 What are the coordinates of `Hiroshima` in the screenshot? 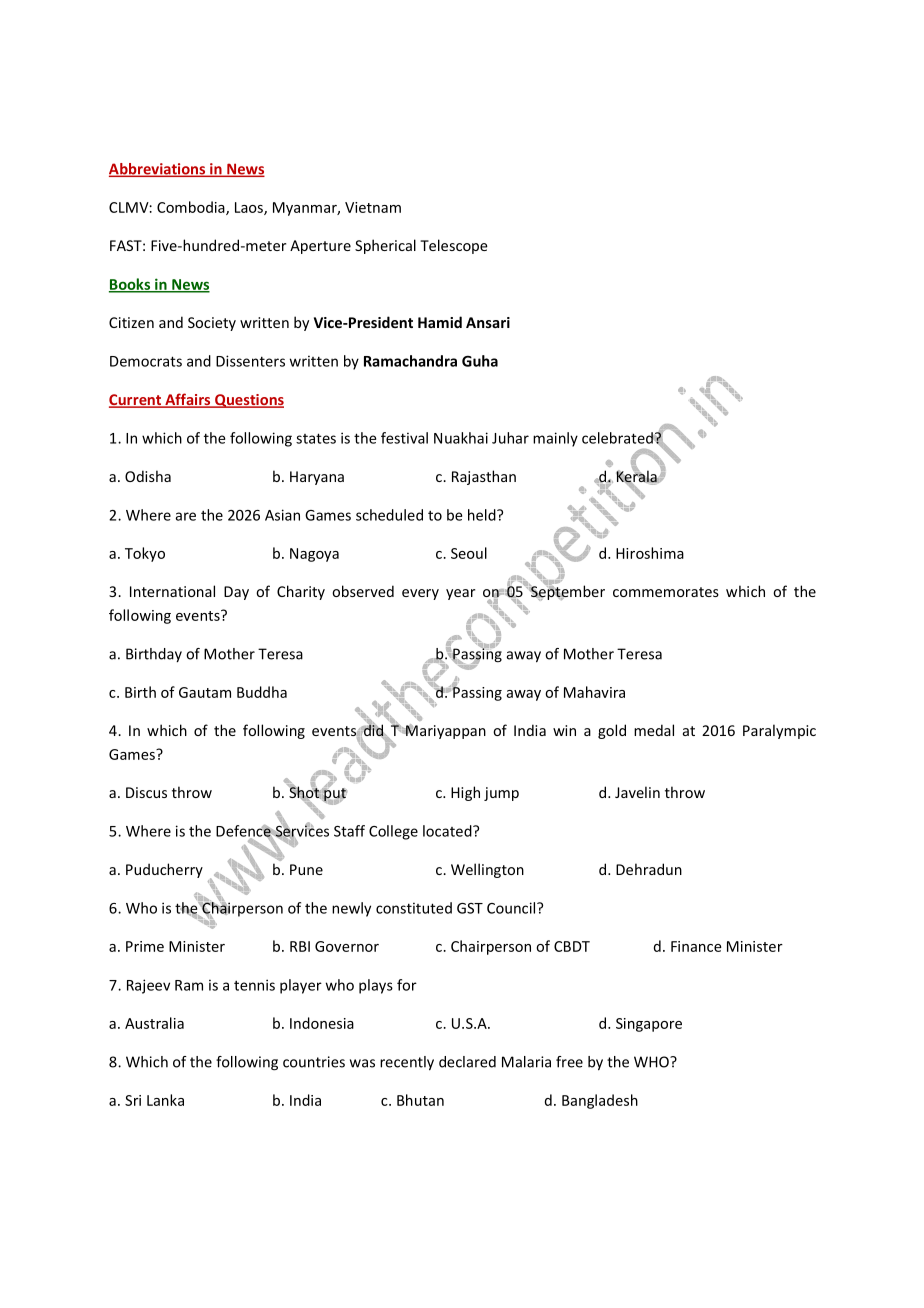 It's located at (650, 553).
